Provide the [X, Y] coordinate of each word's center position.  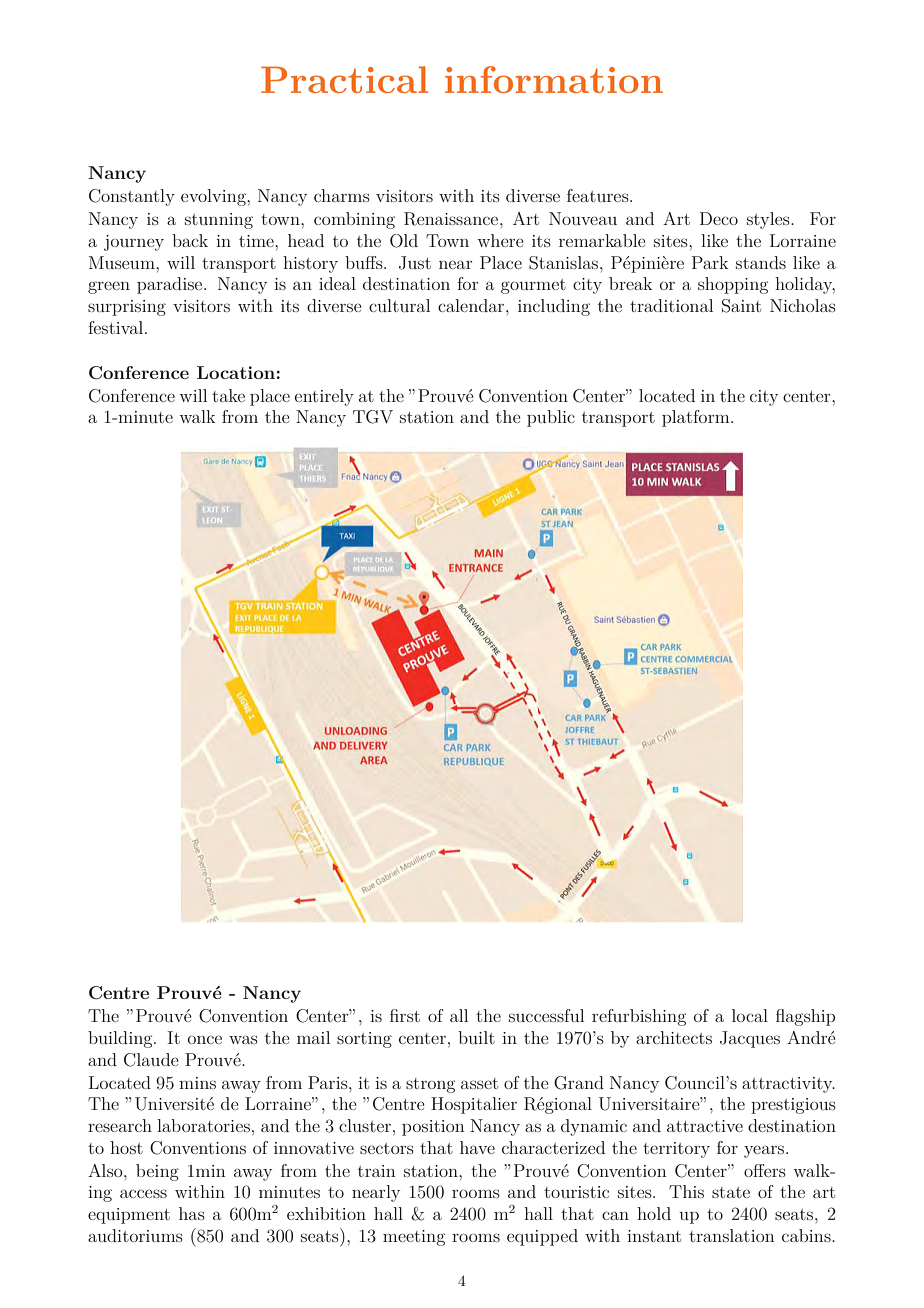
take [228, 395]
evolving [214, 197]
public [551, 418]
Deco [719, 218]
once [205, 1039]
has [192, 1213]
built [476, 1037]
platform [697, 418]
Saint [741, 306]
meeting [414, 1238]
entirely [324, 397]
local [750, 1015]
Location [236, 372]
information [554, 79]
